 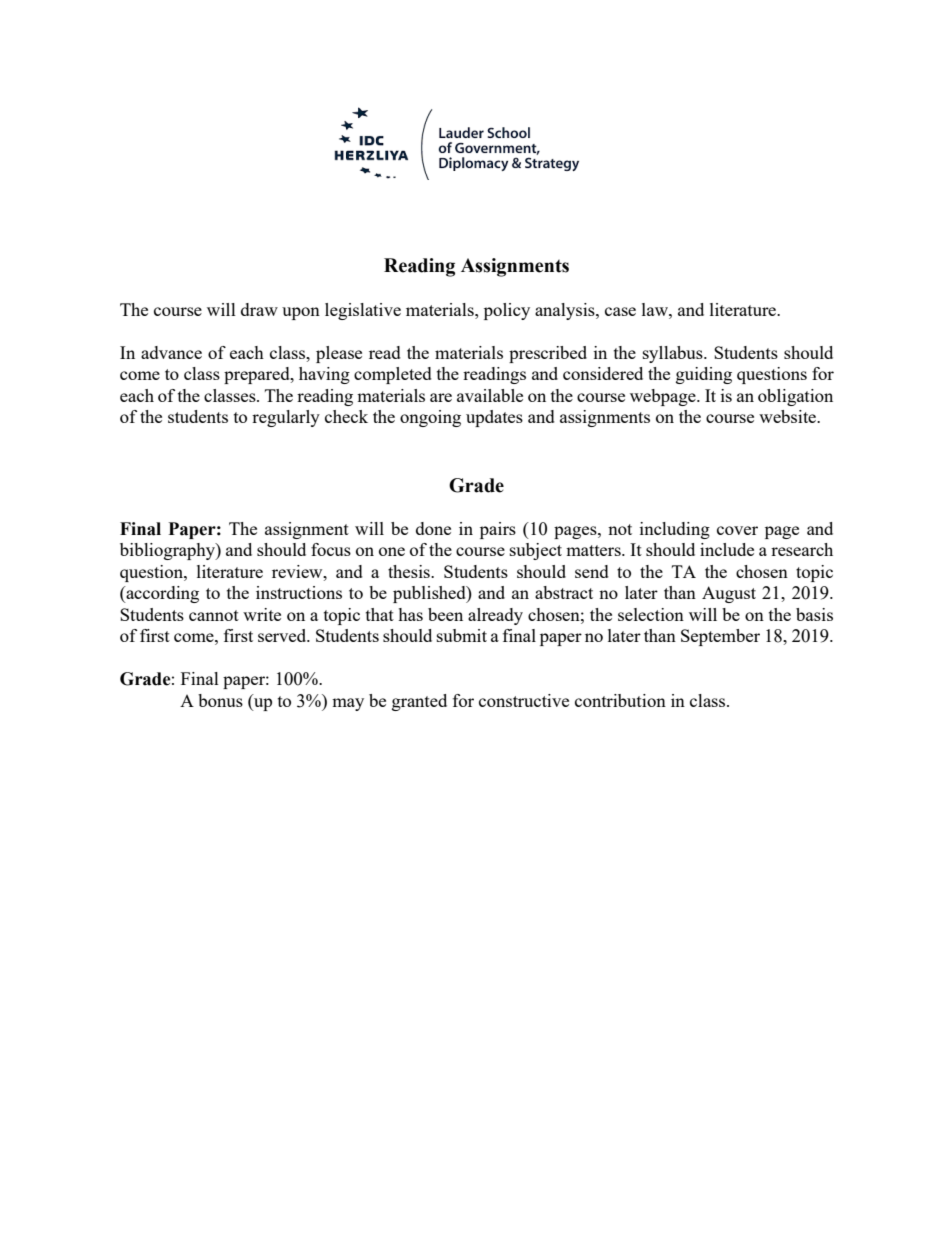 I want to click on constructive, so click(x=524, y=700).
